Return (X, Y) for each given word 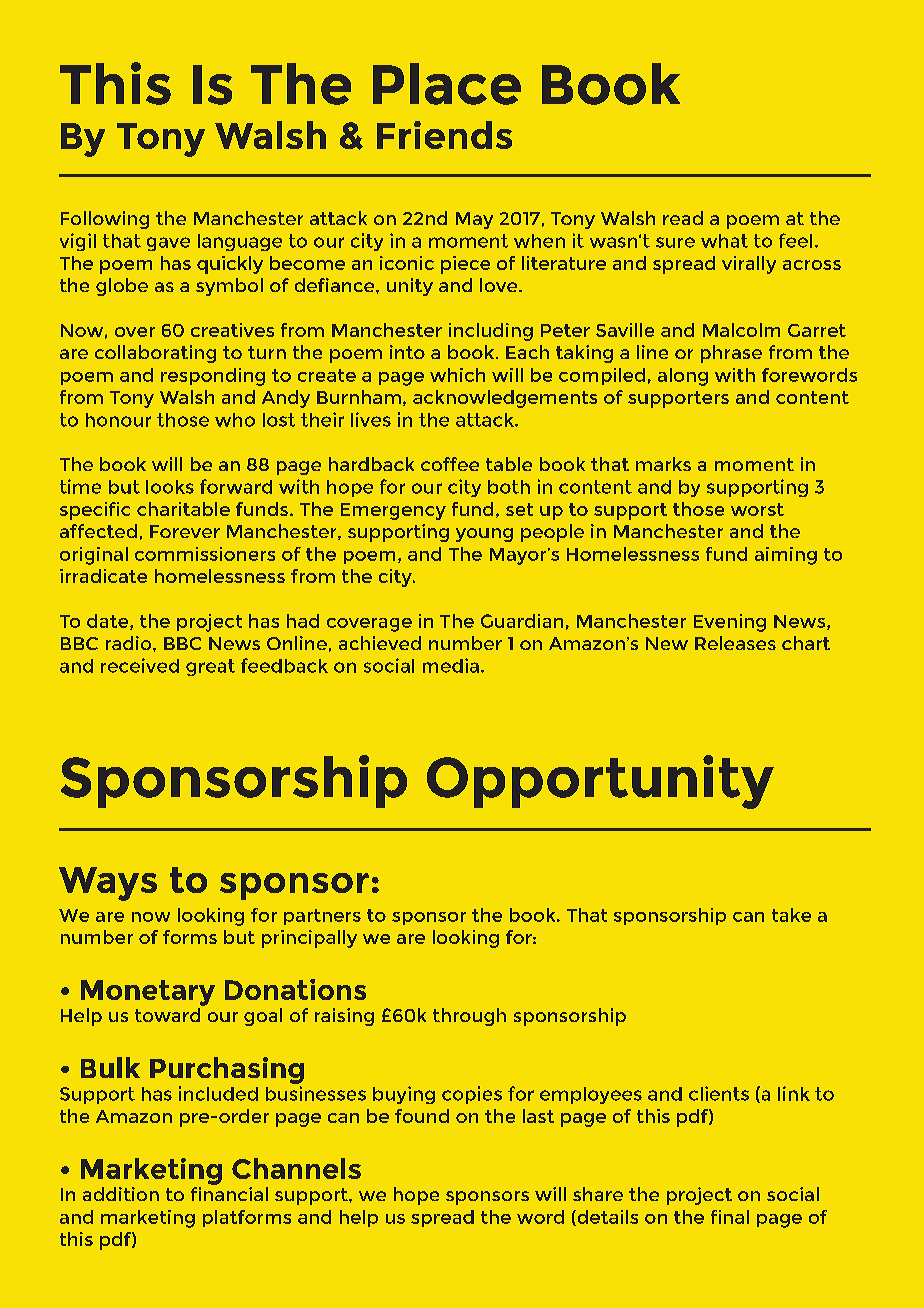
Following (105, 220)
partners (322, 917)
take (791, 915)
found (422, 1116)
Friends (444, 135)
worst (757, 509)
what (724, 241)
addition (121, 1194)
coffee (450, 464)
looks (170, 487)
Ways (108, 884)
